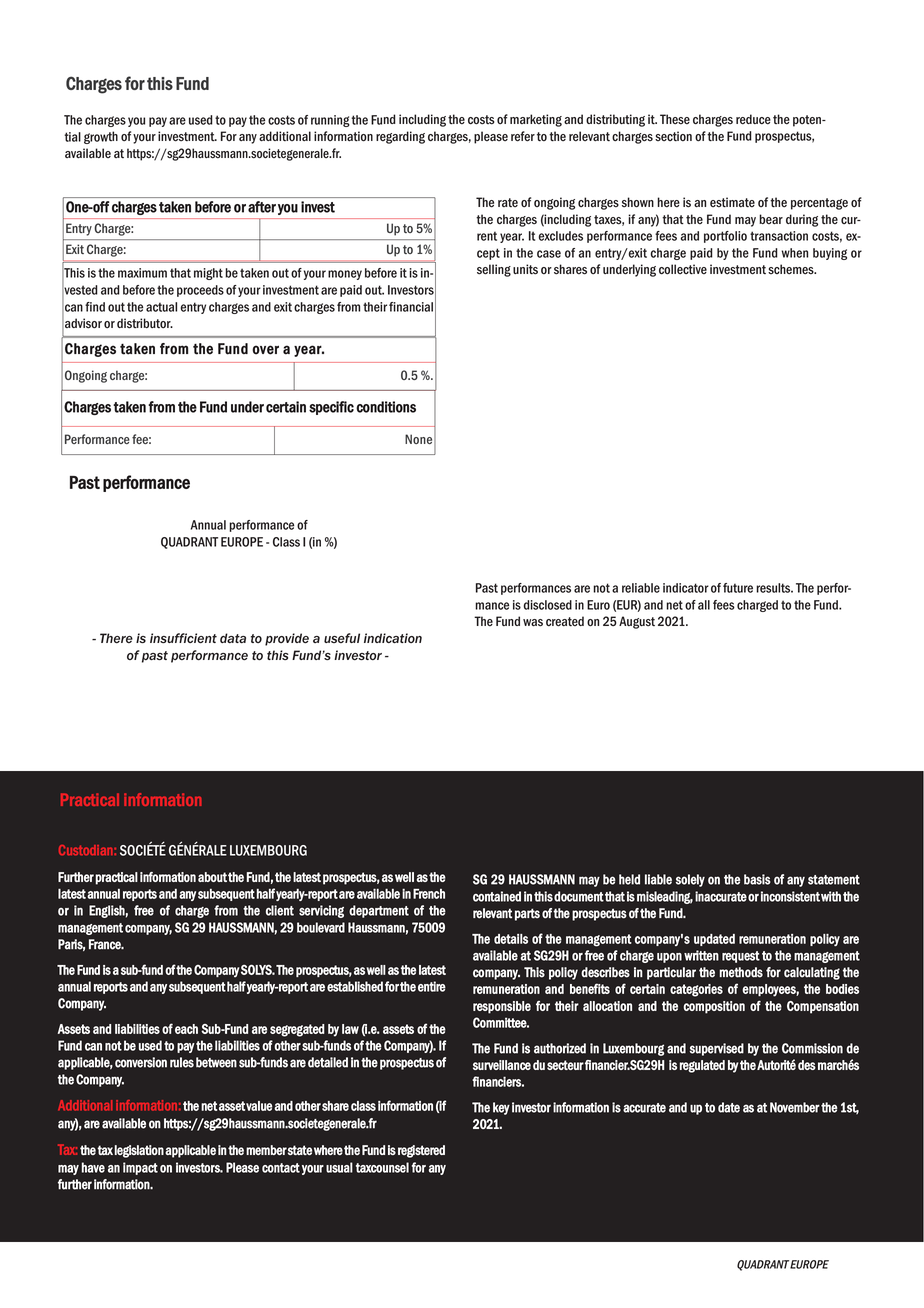  What do you see at coordinates (386, 407) in the screenshot?
I see `conditions` at bounding box center [386, 407].
